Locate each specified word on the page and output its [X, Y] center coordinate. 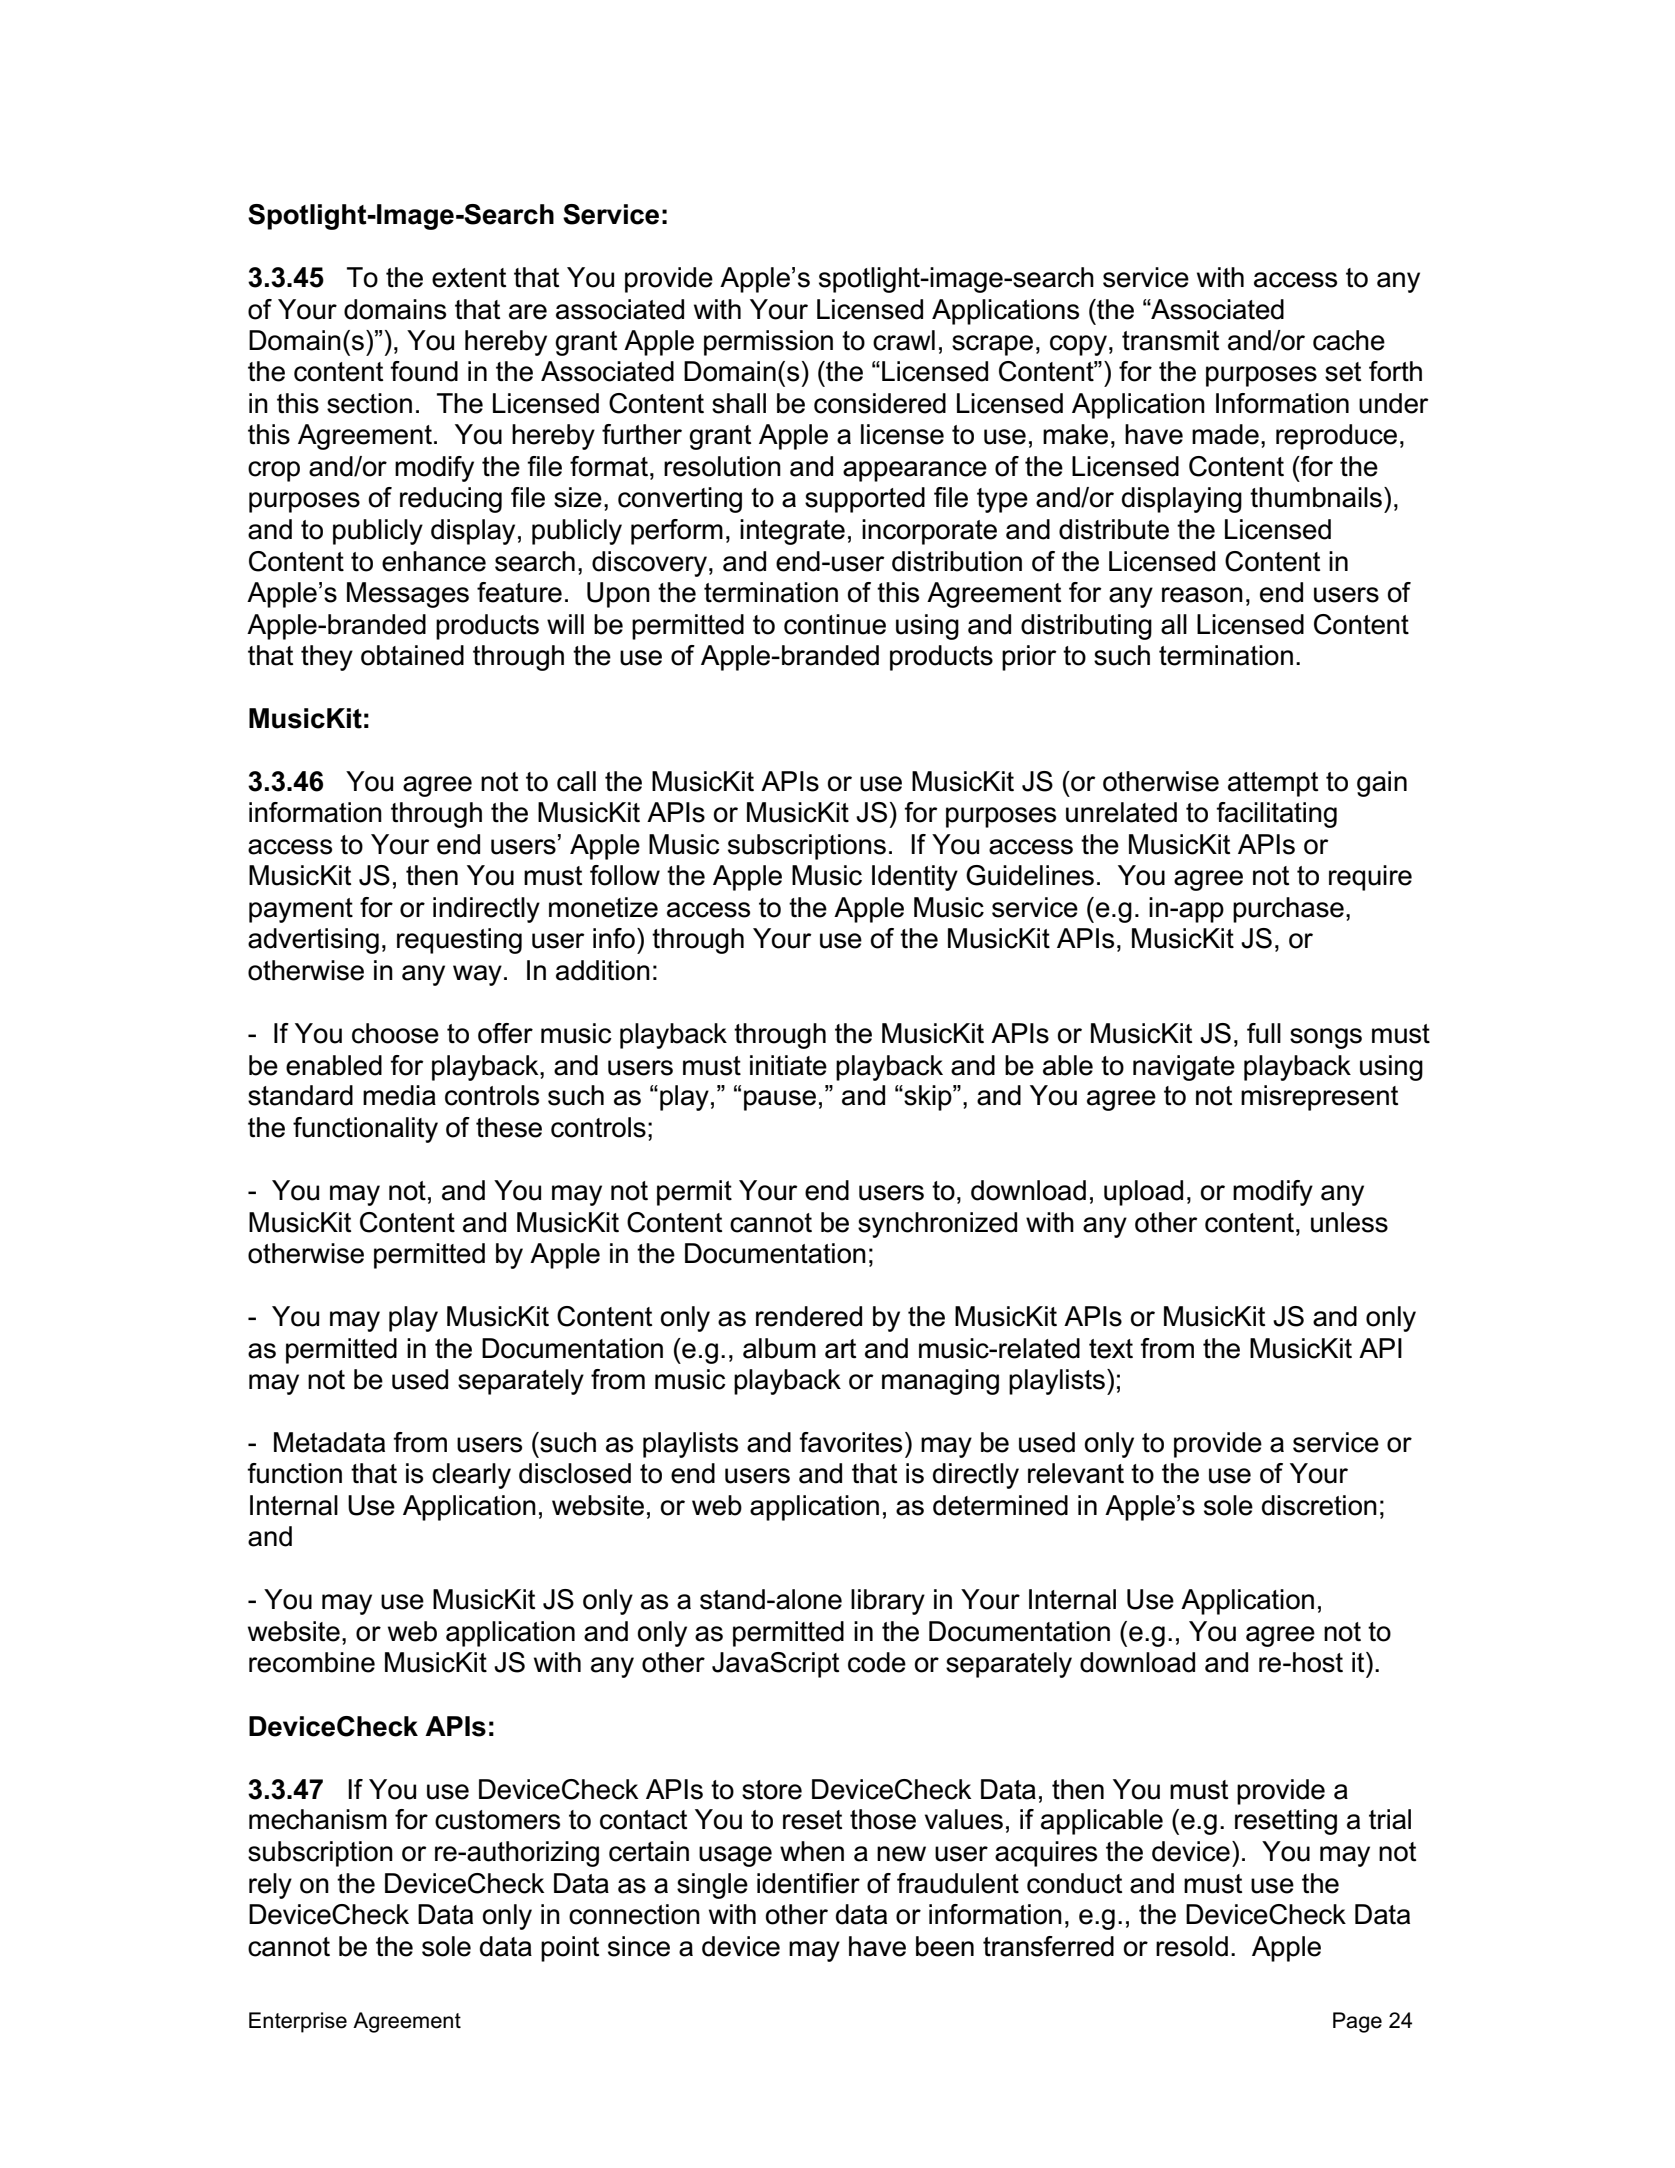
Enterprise [298, 2022]
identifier [808, 1883]
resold [1192, 1946]
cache [1349, 340]
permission [768, 343]
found [424, 371]
